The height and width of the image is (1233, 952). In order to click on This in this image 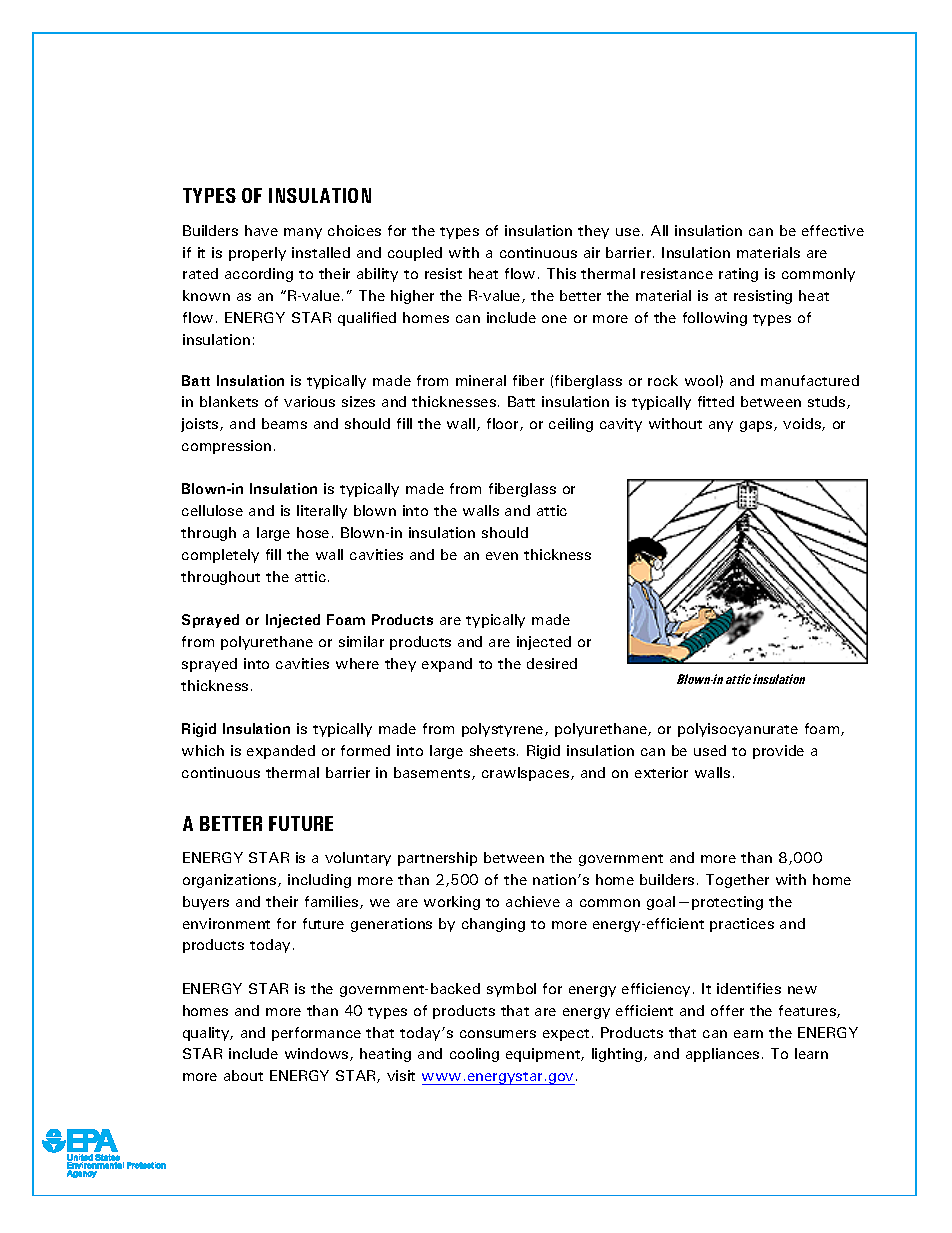, I will do `click(561, 273)`.
